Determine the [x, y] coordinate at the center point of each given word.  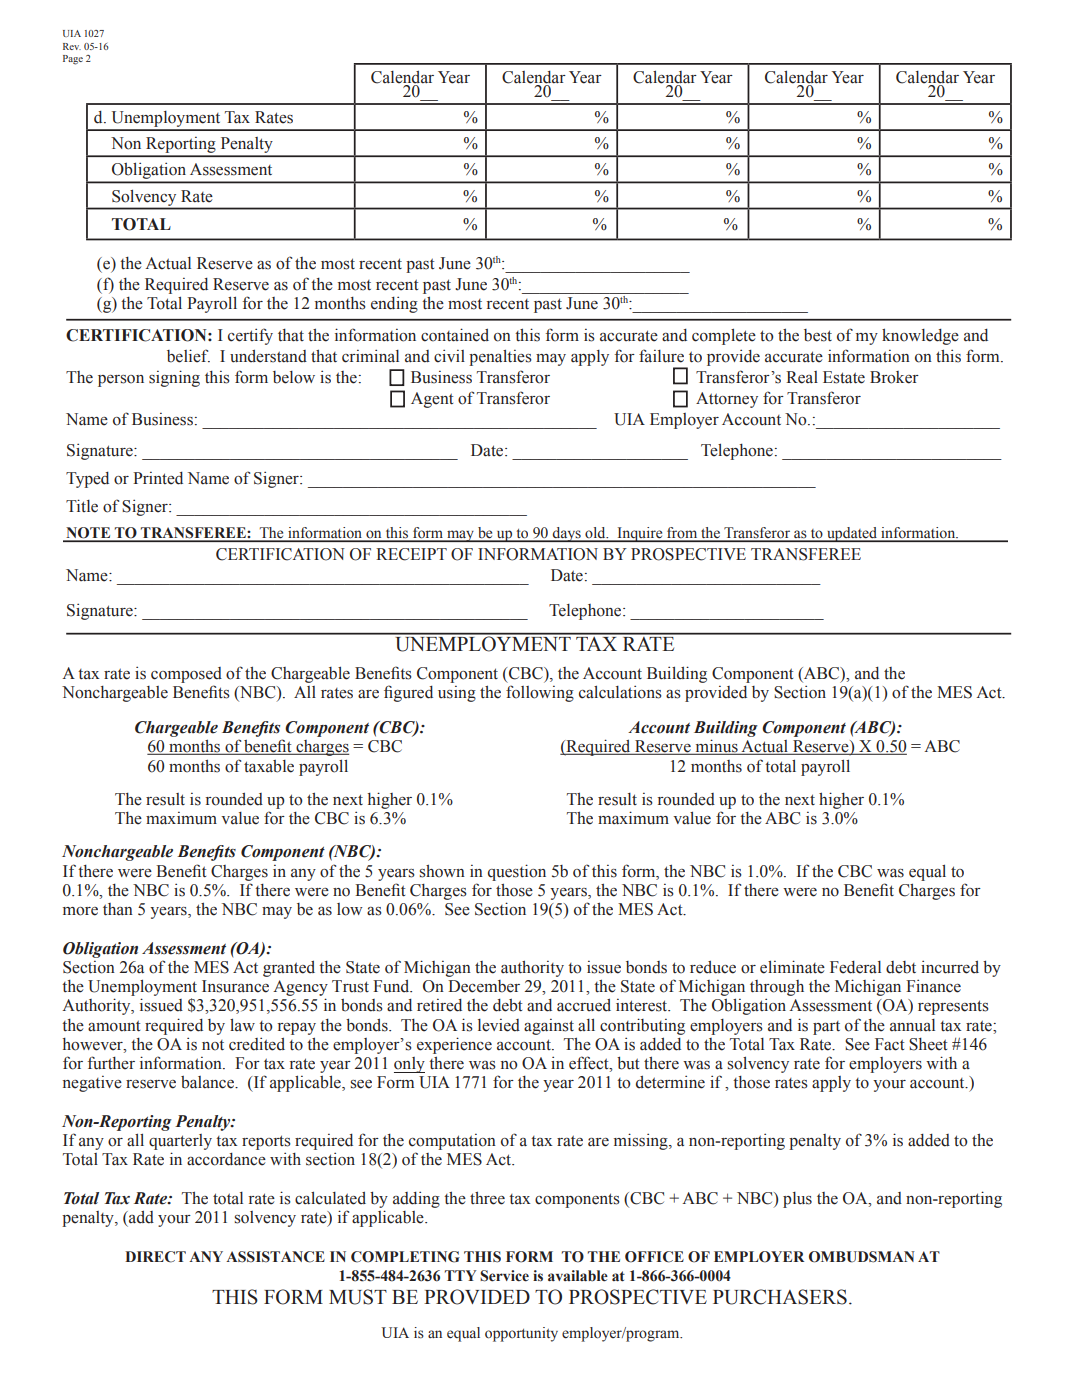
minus [716, 747]
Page [73, 60]
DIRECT [155, 1257]
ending [394, 304]
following [540, 693]
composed [186, 675]
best [818, 335]
